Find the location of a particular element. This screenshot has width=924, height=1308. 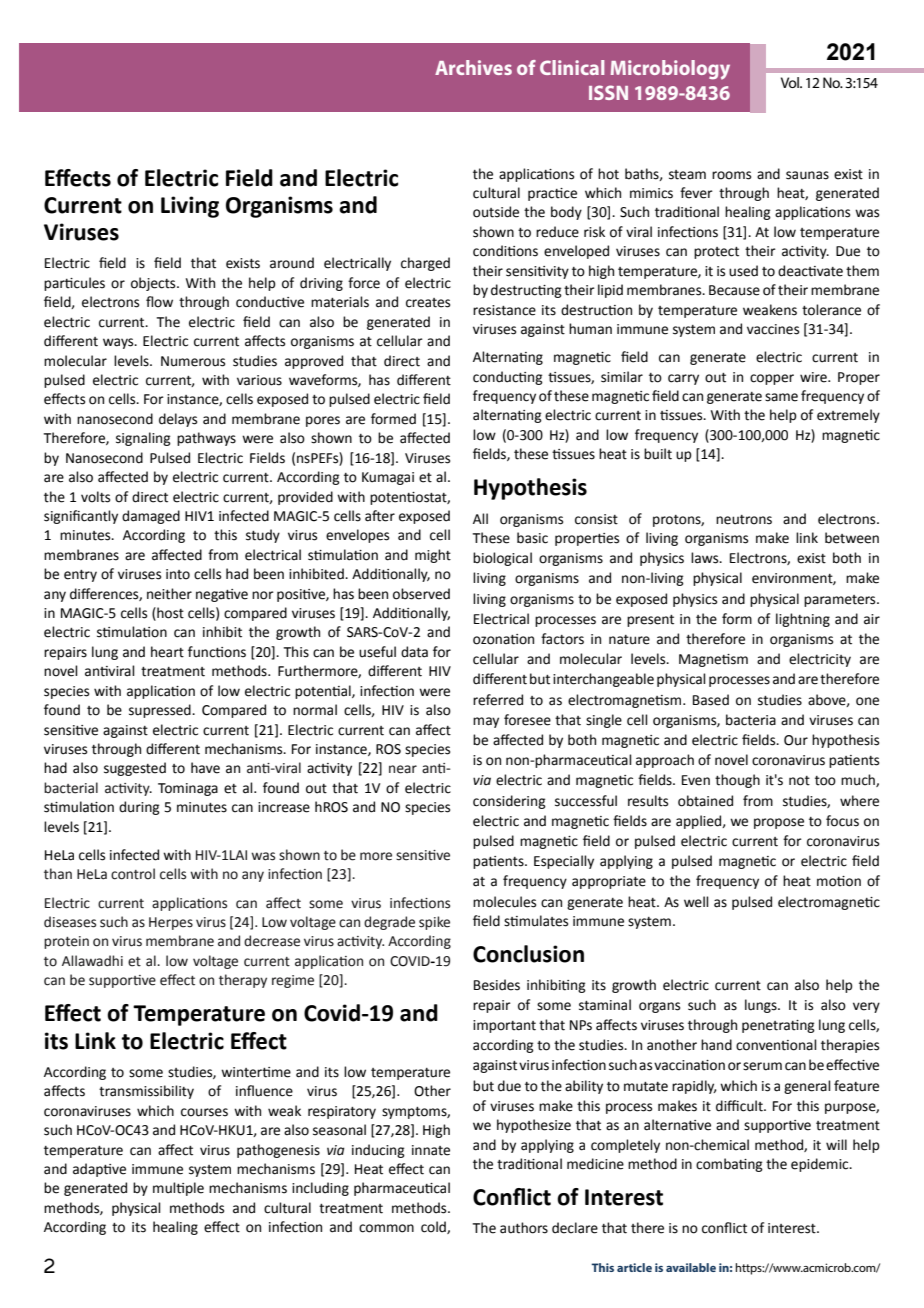

neutrons is located at coordinates (744, 520).
